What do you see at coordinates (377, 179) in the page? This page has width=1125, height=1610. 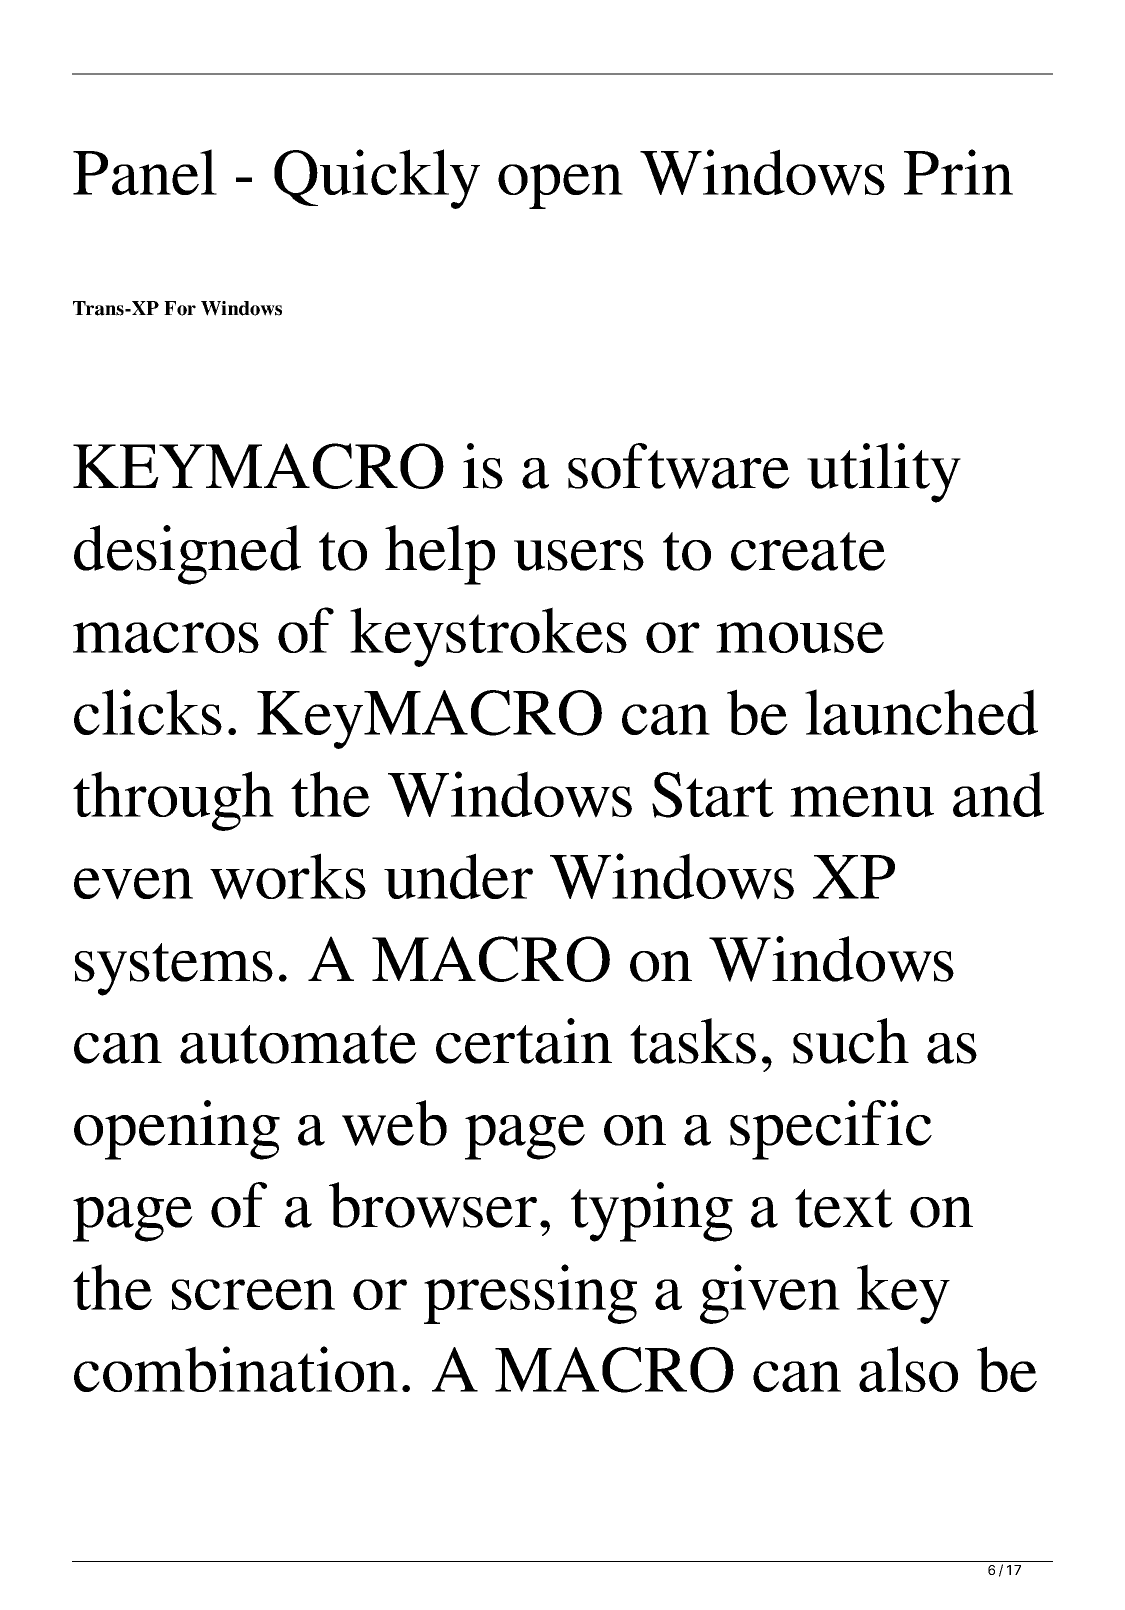 I see `Quickly` at bounding box center [377, 179].
